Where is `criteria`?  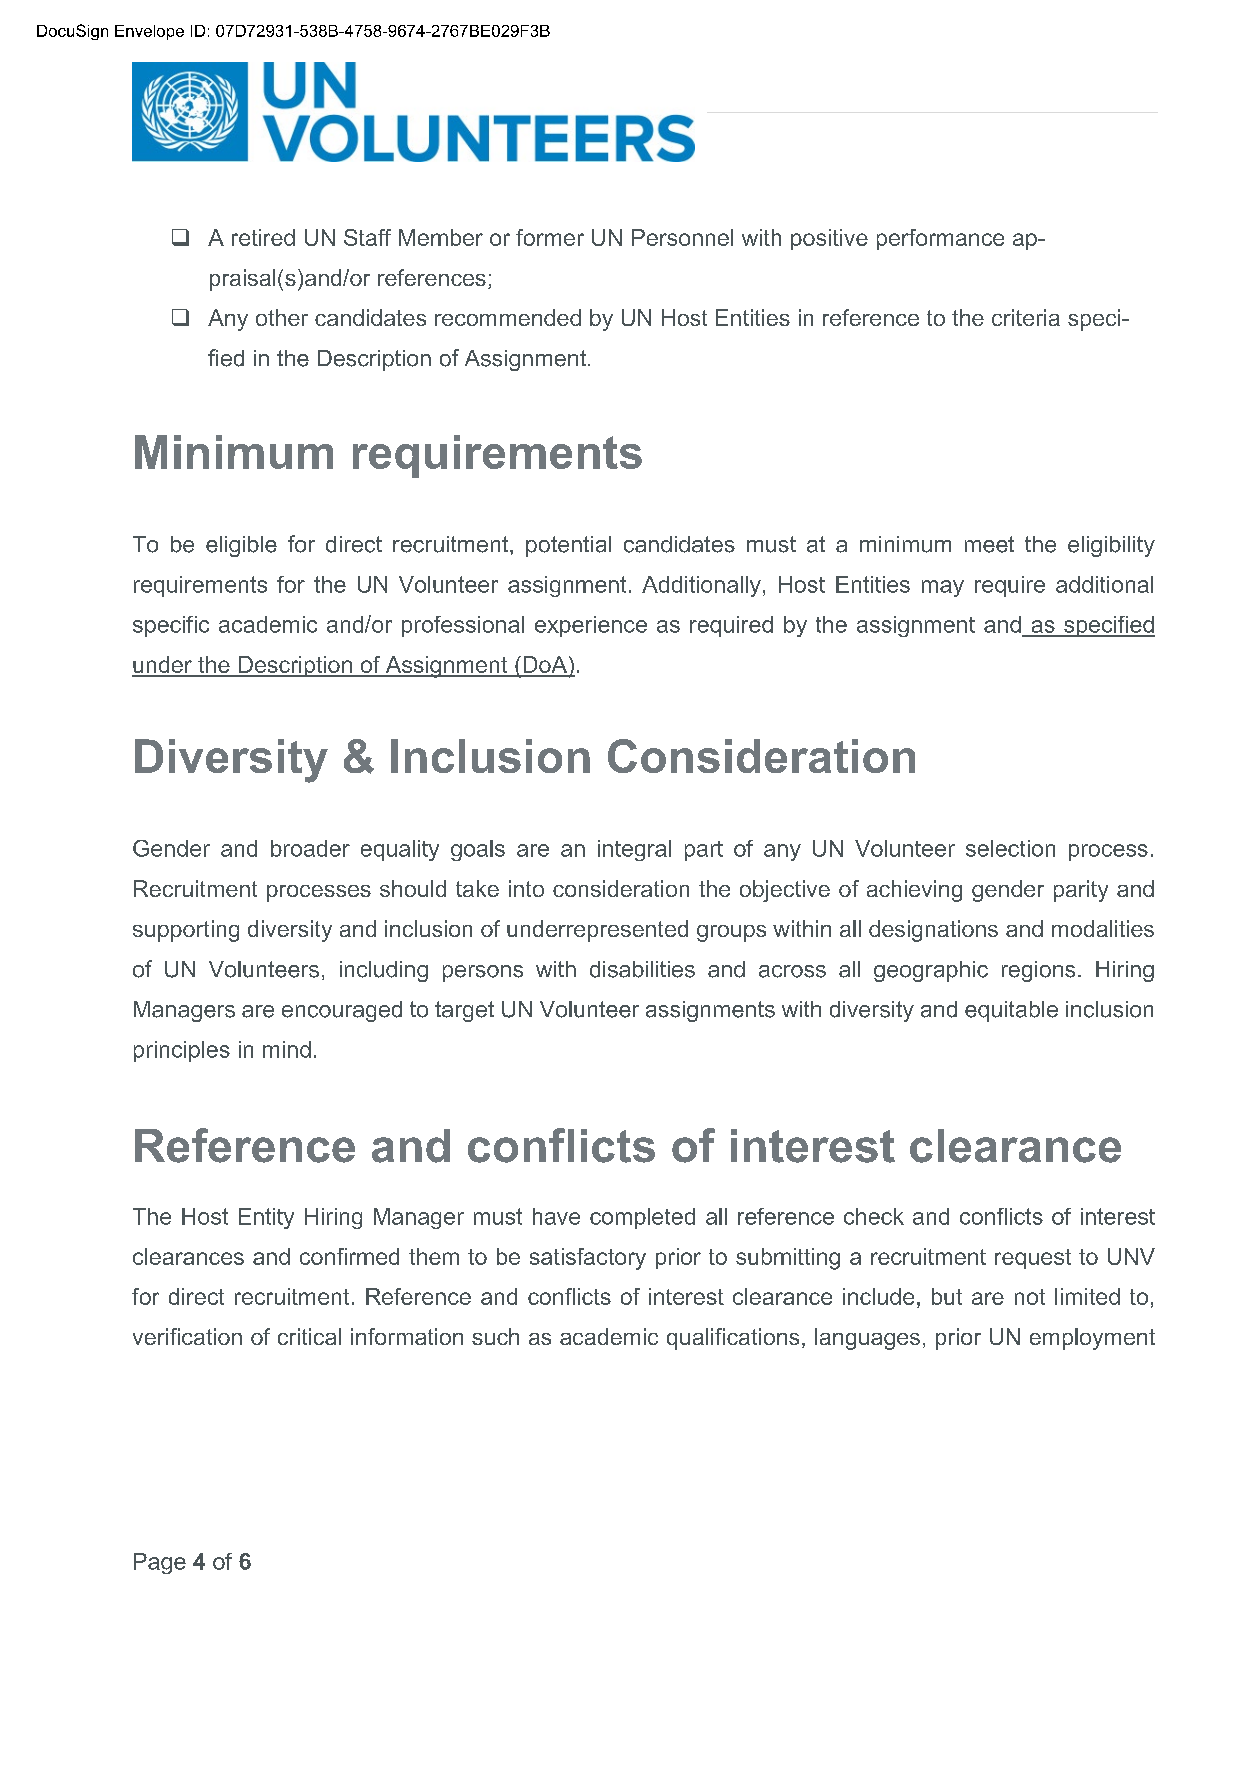
criteria is located at coordinates (1026, 317).
